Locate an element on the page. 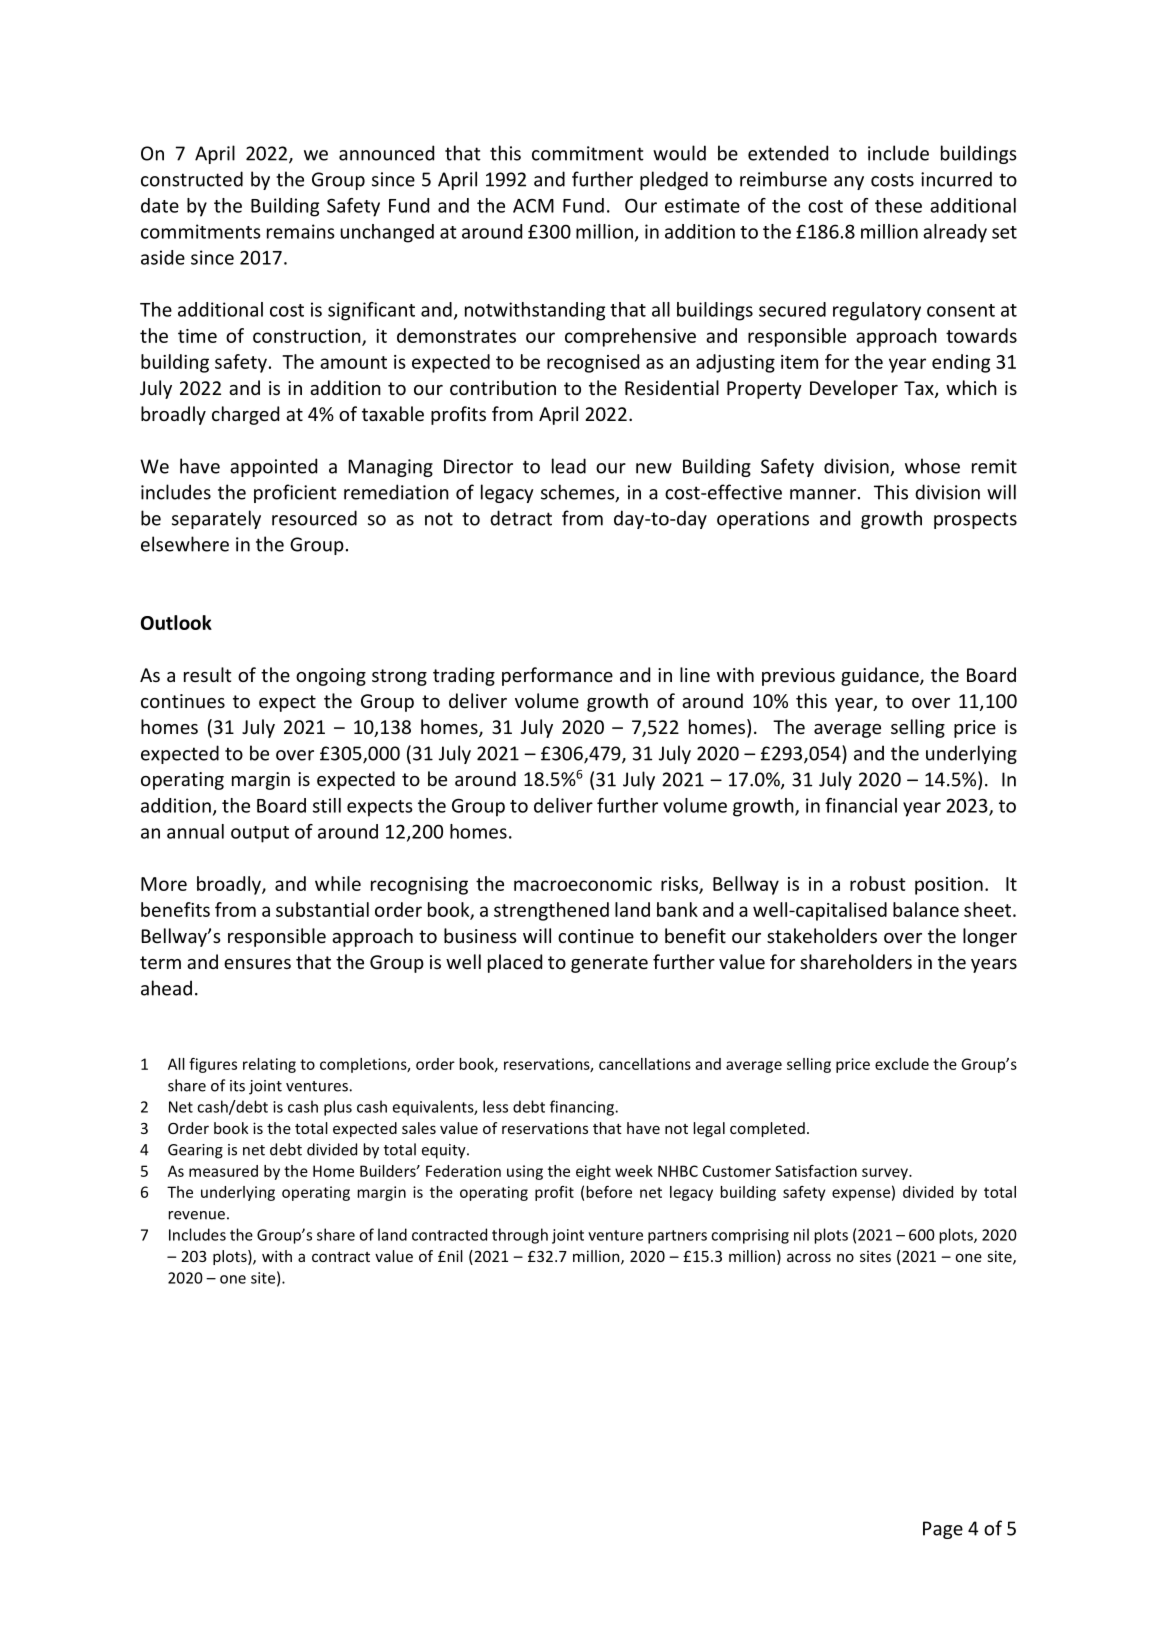 This document has width=1157, height=1636. ACM is located at coordinates (533, 206).
